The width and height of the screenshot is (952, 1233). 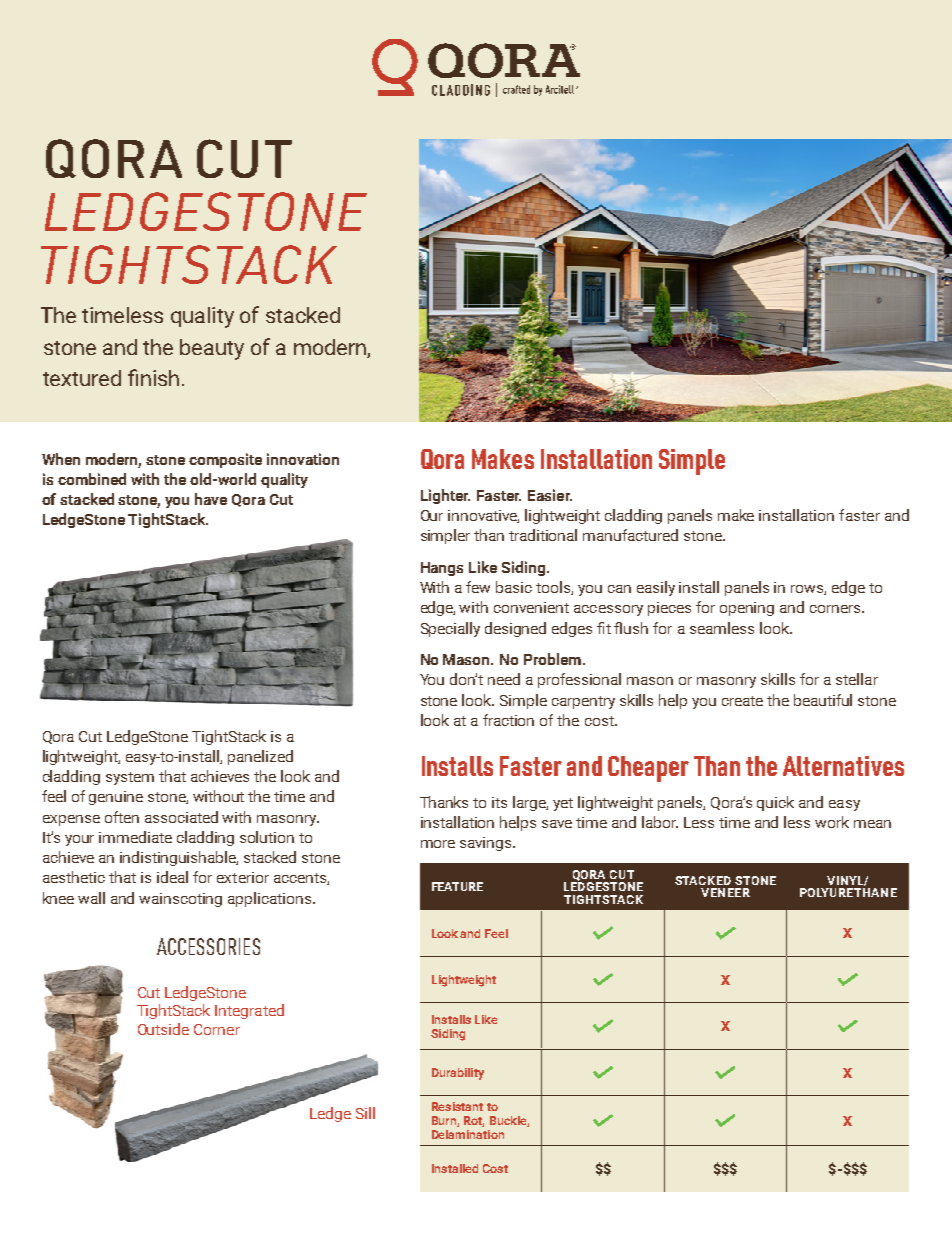 I want to click on manufactured, so click(x=630, y=535).
